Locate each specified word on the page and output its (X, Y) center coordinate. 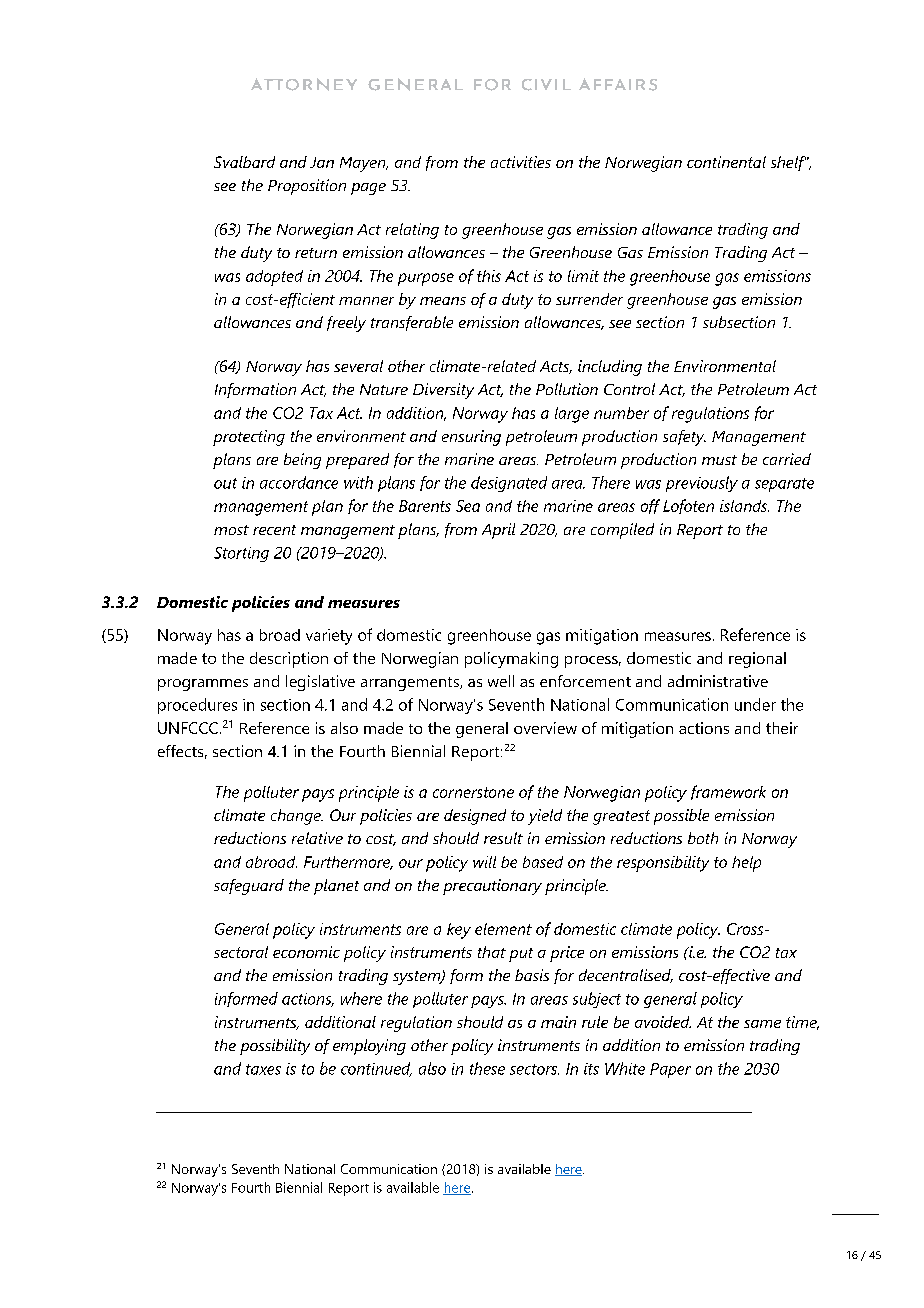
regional (757, 660)
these (487, 1068)
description (289, 660)
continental (726, 162)
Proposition (307, 187)
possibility (275, 1047)
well (501, 681)
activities (521, 162)
